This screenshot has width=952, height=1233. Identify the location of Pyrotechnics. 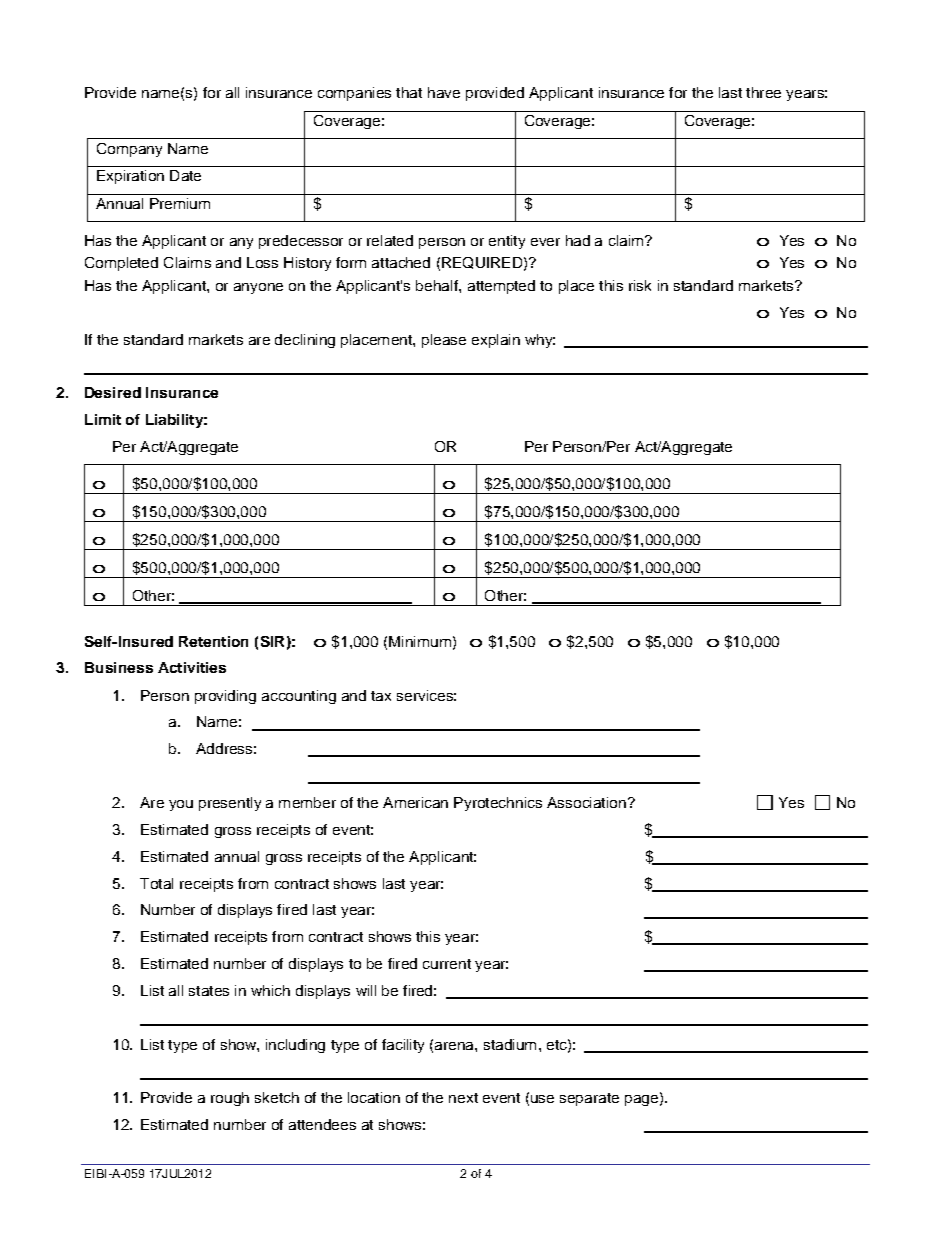
(498, 804).
